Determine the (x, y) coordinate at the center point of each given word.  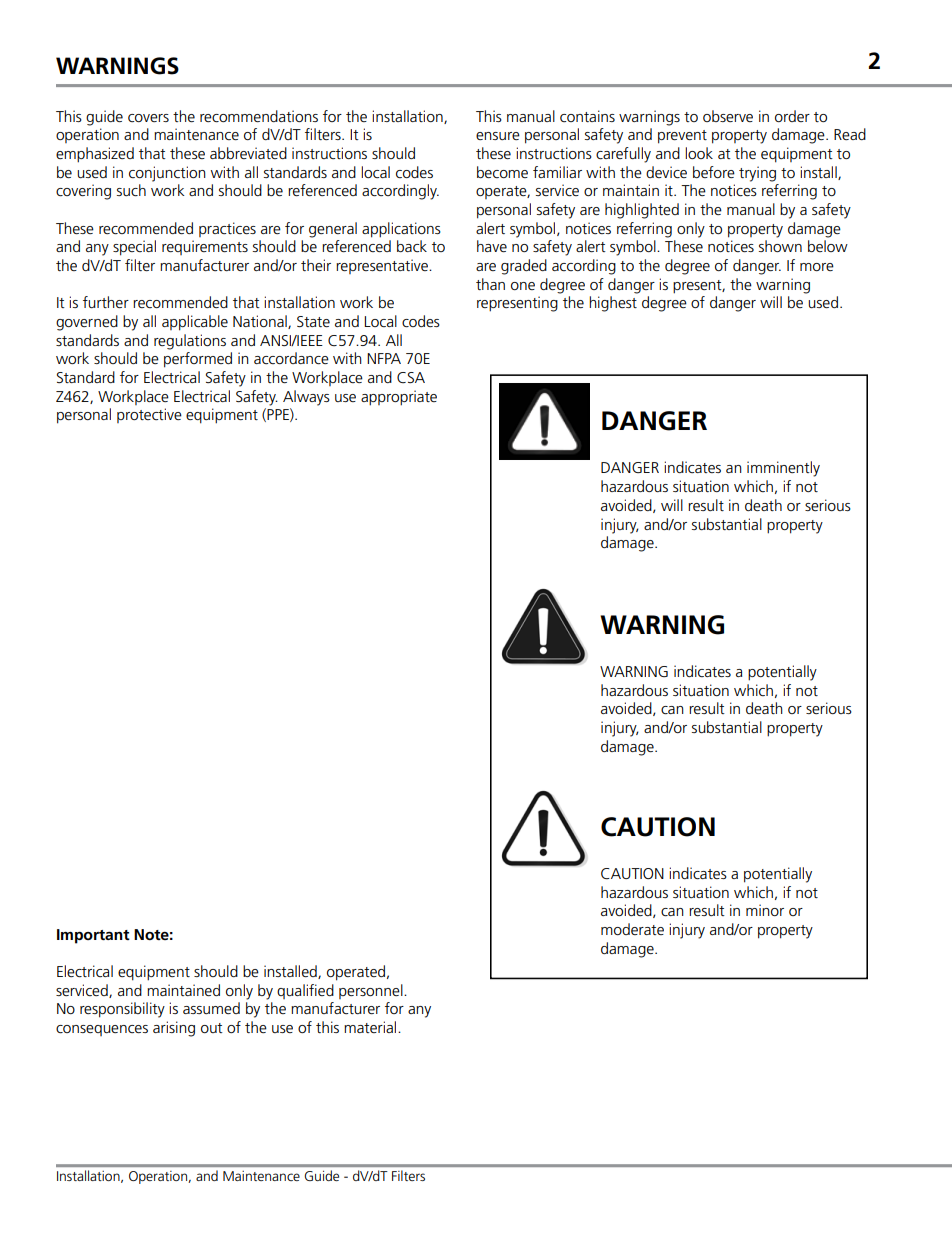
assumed (211, 1008)
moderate (632, 929)
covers (148, 118)
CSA (411, 377)
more (817, 267)
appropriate (399, 398)
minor (765, 910)
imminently (783, 469)
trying (757, 174)
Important (93, 936)
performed (198, 360)
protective (149, 415)
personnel (372, 991)
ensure (498, 136)
